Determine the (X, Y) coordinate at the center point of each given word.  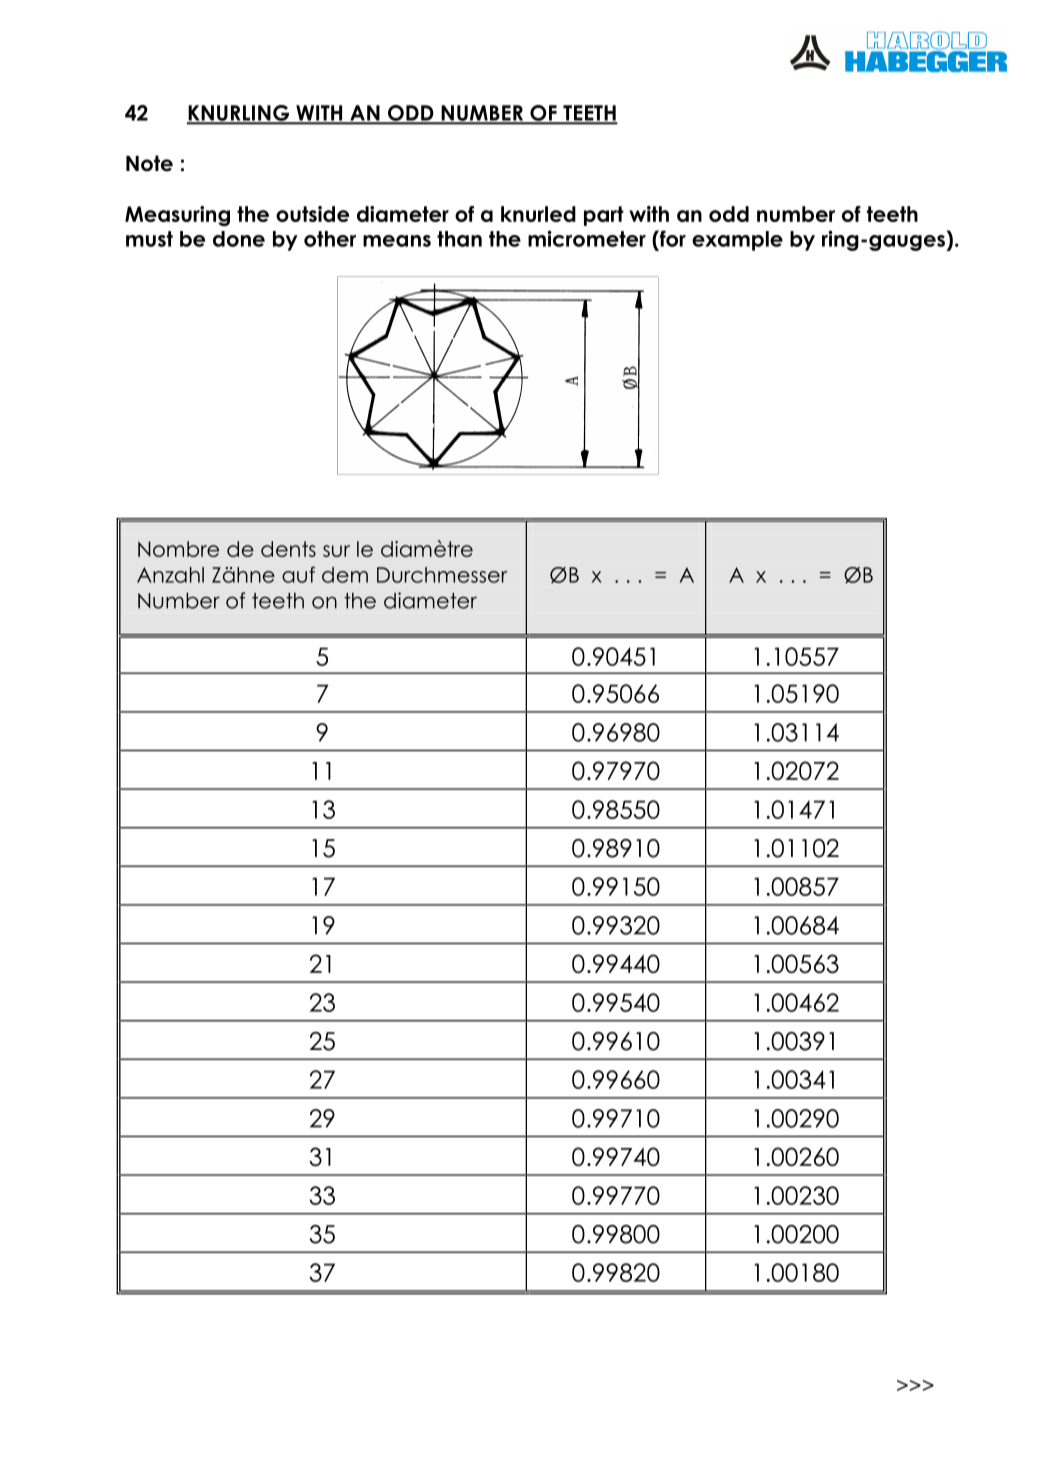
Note (149, 163)
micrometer (587, 238)
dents (288, 549)
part (604, 216)
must (149, 239)
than (459, 239)
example (737, 241)
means (397, 241)
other (330, 239)
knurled (538, 214)
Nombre (178, 549)
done (239, 239)
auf (298, 574)
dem (345, 575)
